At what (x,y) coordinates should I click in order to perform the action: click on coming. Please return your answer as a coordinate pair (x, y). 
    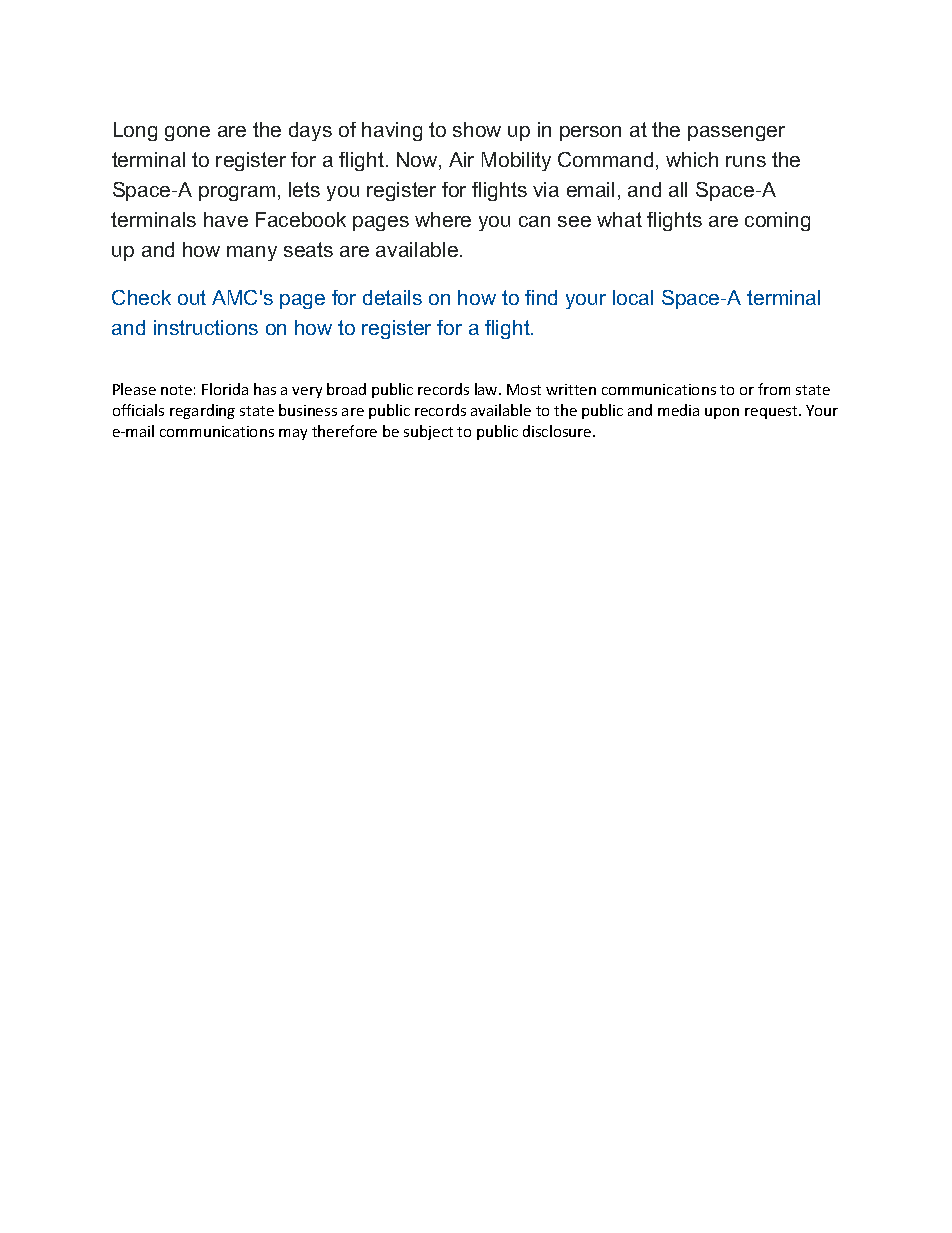
    Looking at the image, I should click on (777, 221).
